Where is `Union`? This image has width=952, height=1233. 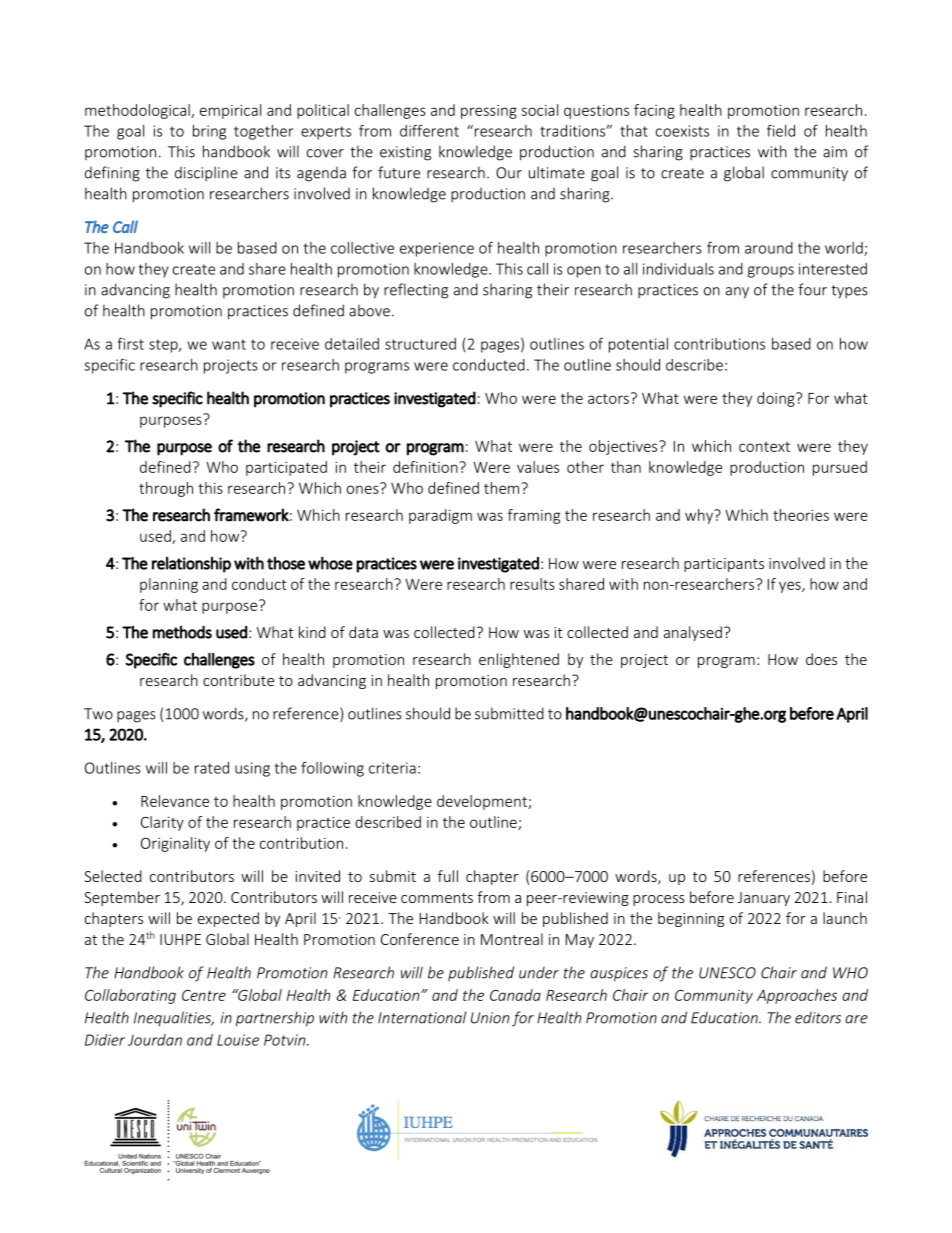 Union is located at coordinates (490, 1018).
